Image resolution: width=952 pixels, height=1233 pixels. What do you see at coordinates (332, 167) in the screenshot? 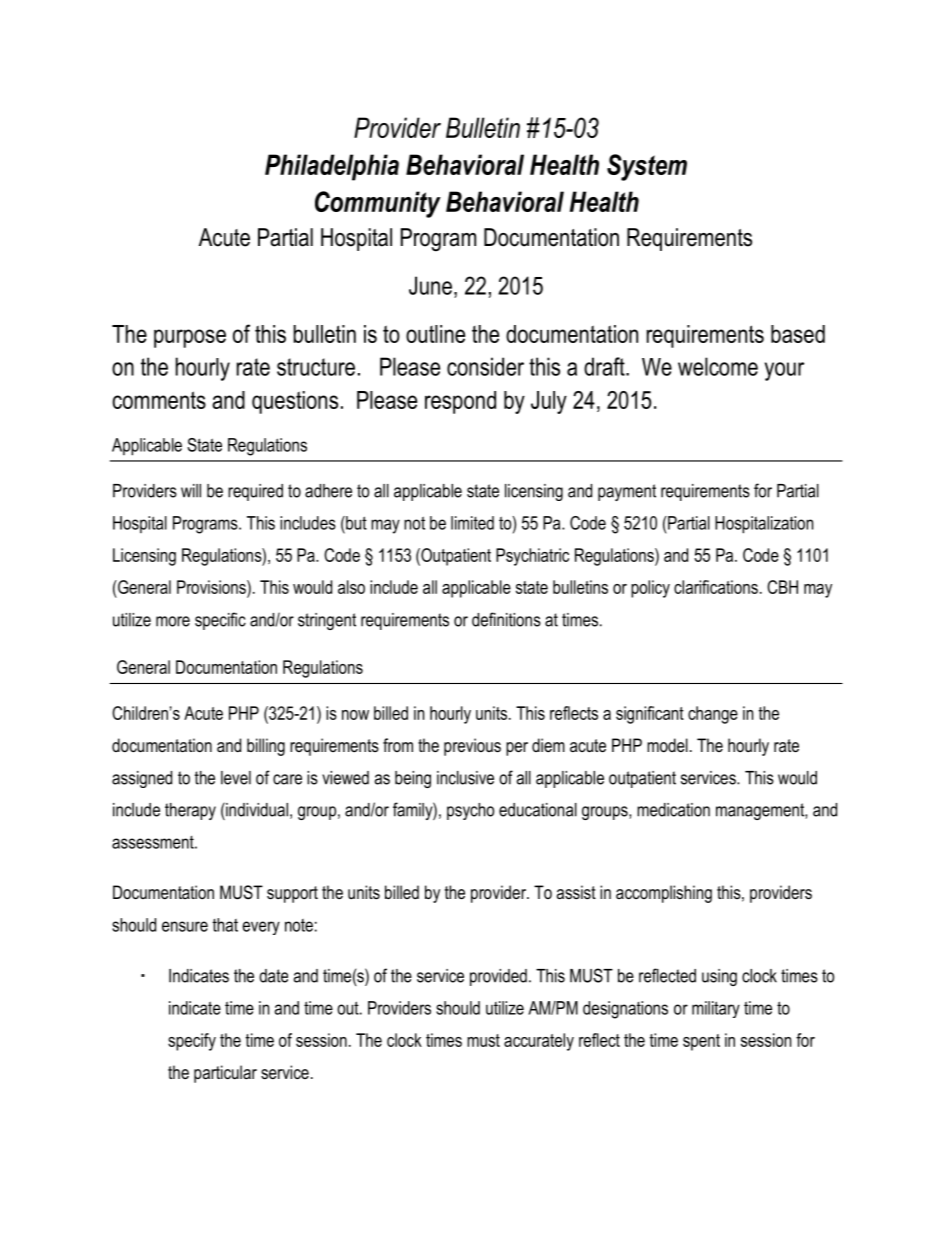
I see `Philadelphia` at bounding box center [332, 167].
